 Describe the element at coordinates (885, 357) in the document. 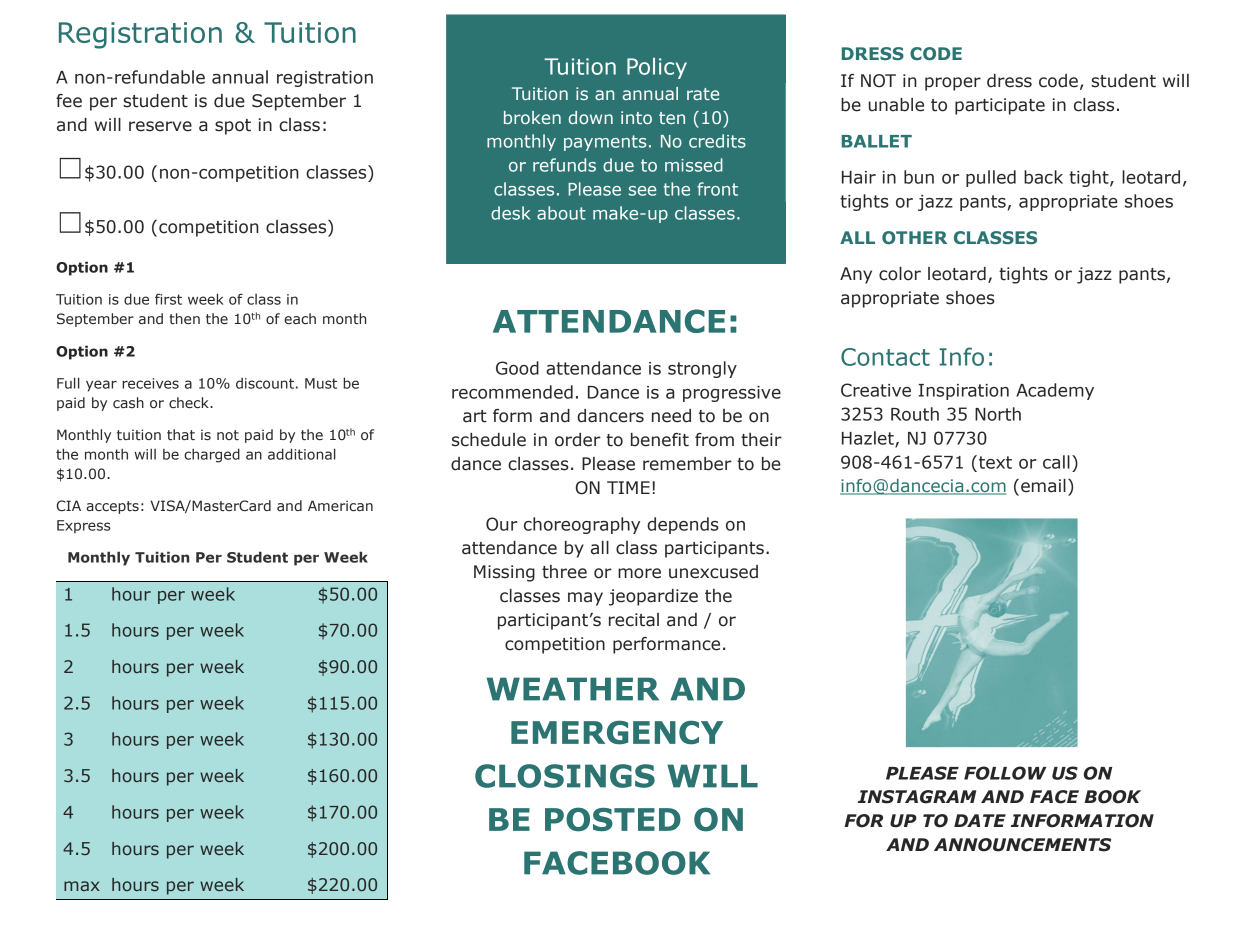

I see `Contact` at that location.
